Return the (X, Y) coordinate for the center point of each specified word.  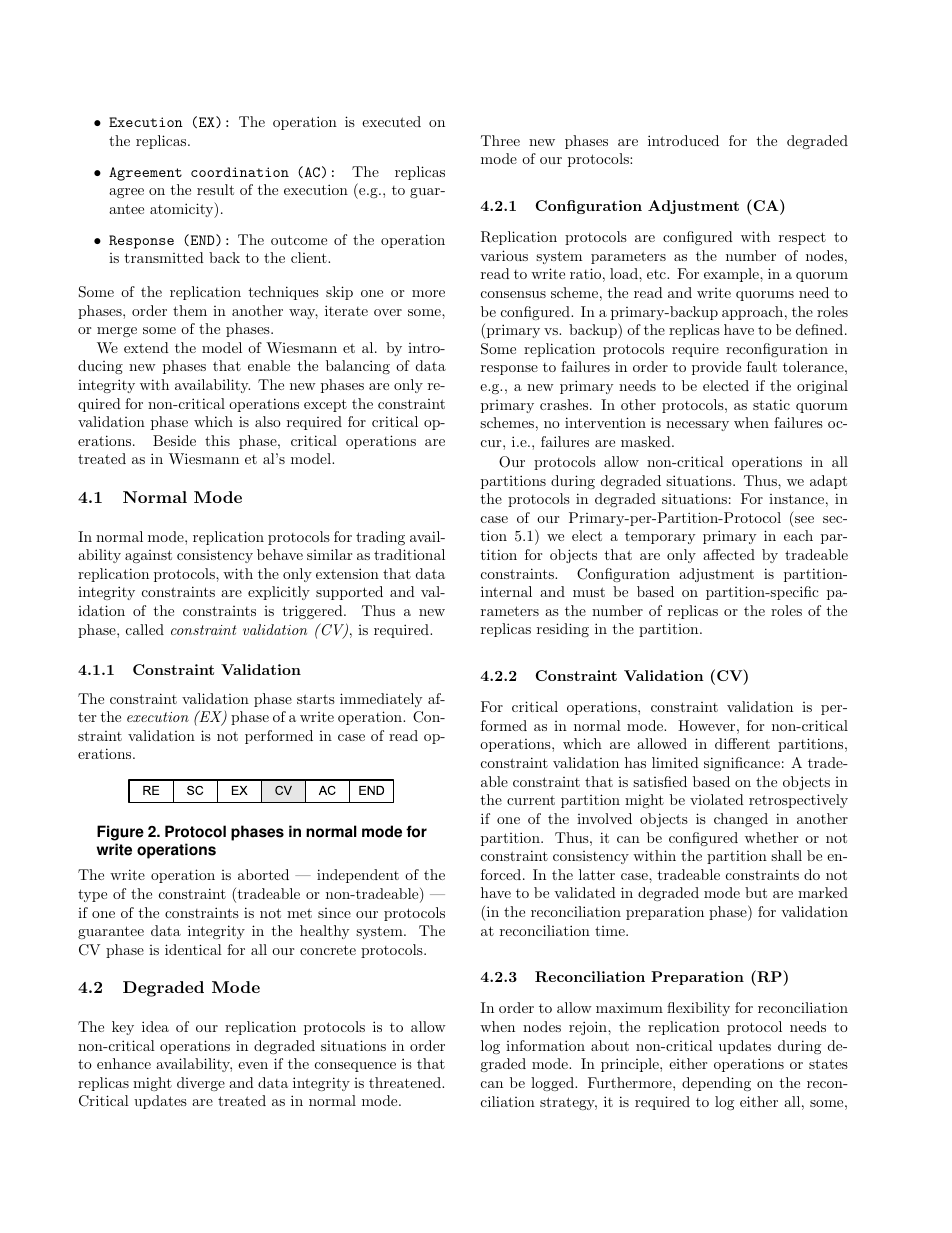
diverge (201, 1084)
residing (563, 630)
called (145, 629)
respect (802, 238)
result (215, 189)
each (798, 535)
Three (500, 140)
